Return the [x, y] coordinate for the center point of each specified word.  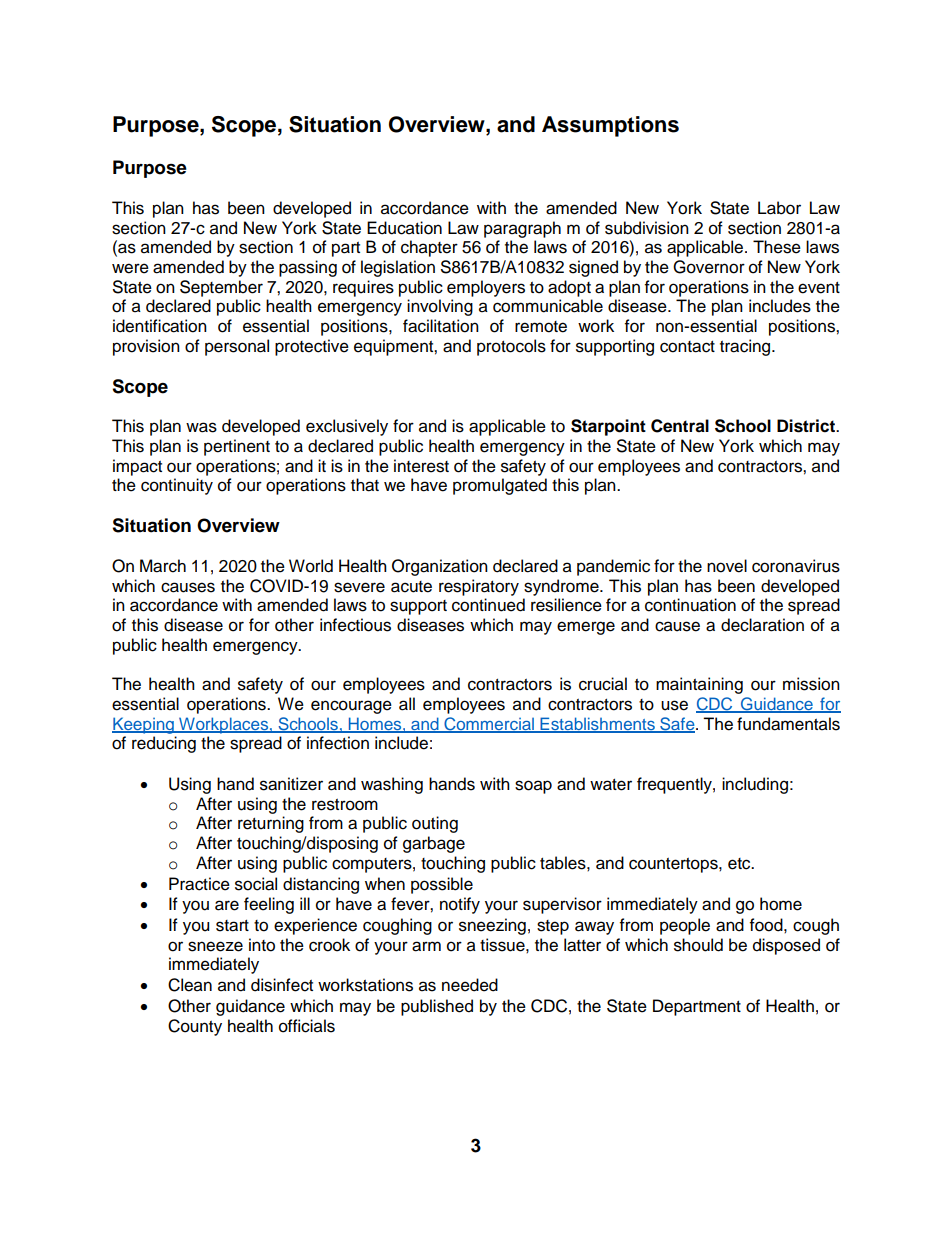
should [698, 945]
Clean [190, 985]
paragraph [522, 229]
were [130, 268]
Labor [779, 208]
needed [470, 985]
